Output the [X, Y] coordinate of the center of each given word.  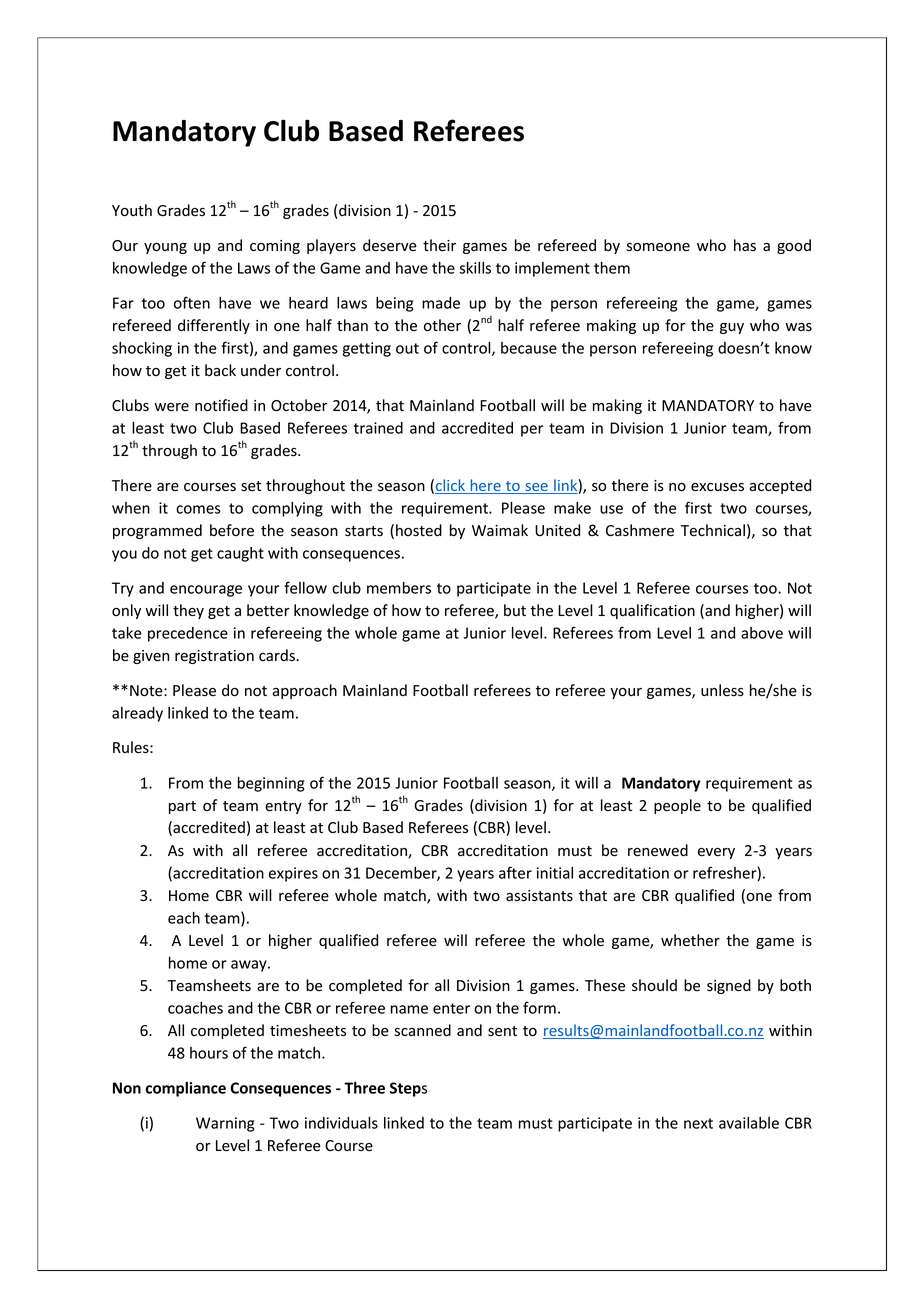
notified [221, 405]
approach [304, 691]
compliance [186, 1089]
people [677, 806]
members [399, 588]
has [745, 245]
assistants [539, 896]
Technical [713, 530]
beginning [271, 784]
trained [378, 428]
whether [690, 940]
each [184, 918]
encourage [206, 591]
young [165, 248]
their [439, 245]
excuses [717, 487]
